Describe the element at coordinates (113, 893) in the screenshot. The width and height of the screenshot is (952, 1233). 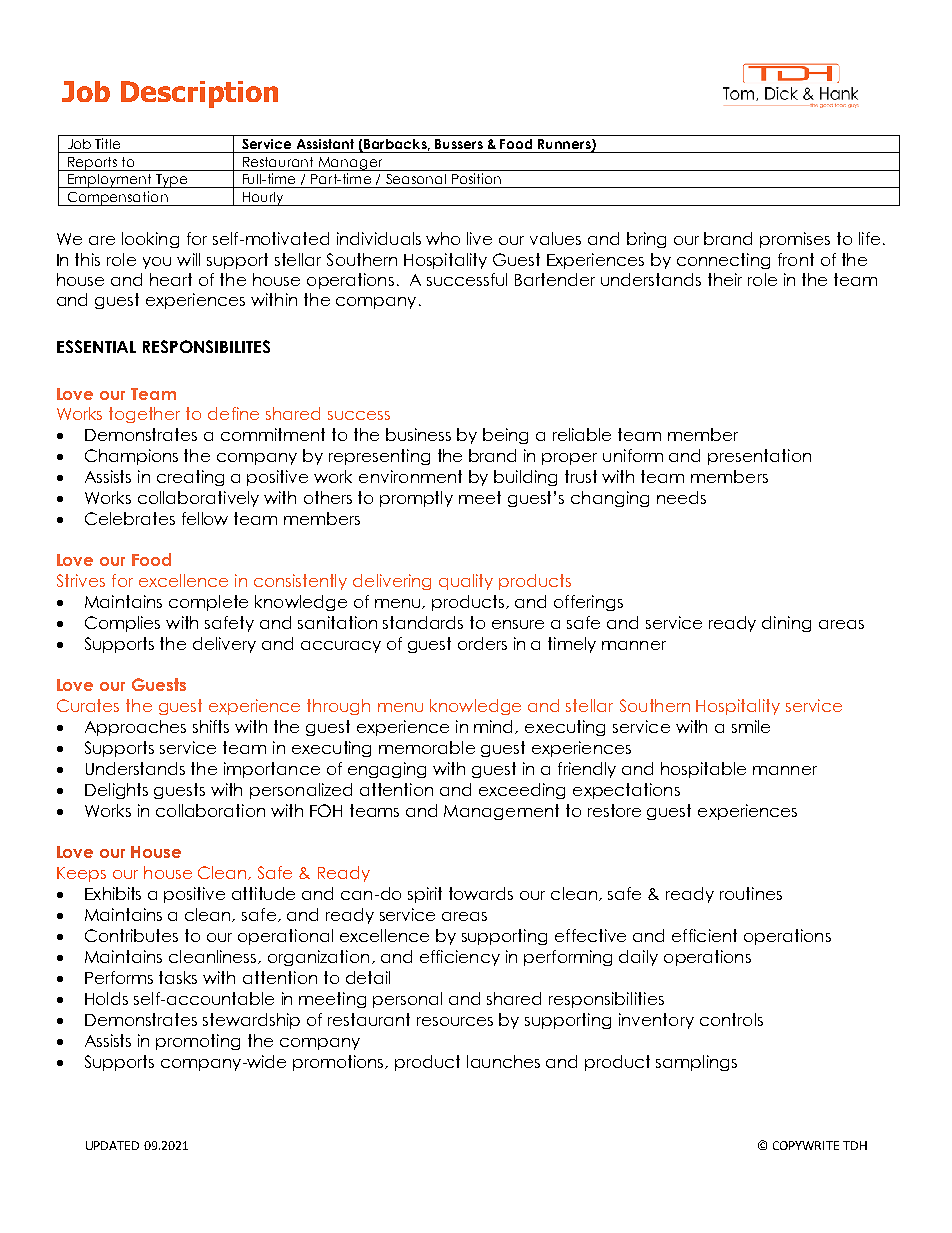
I see `Exhibits` at that location.
